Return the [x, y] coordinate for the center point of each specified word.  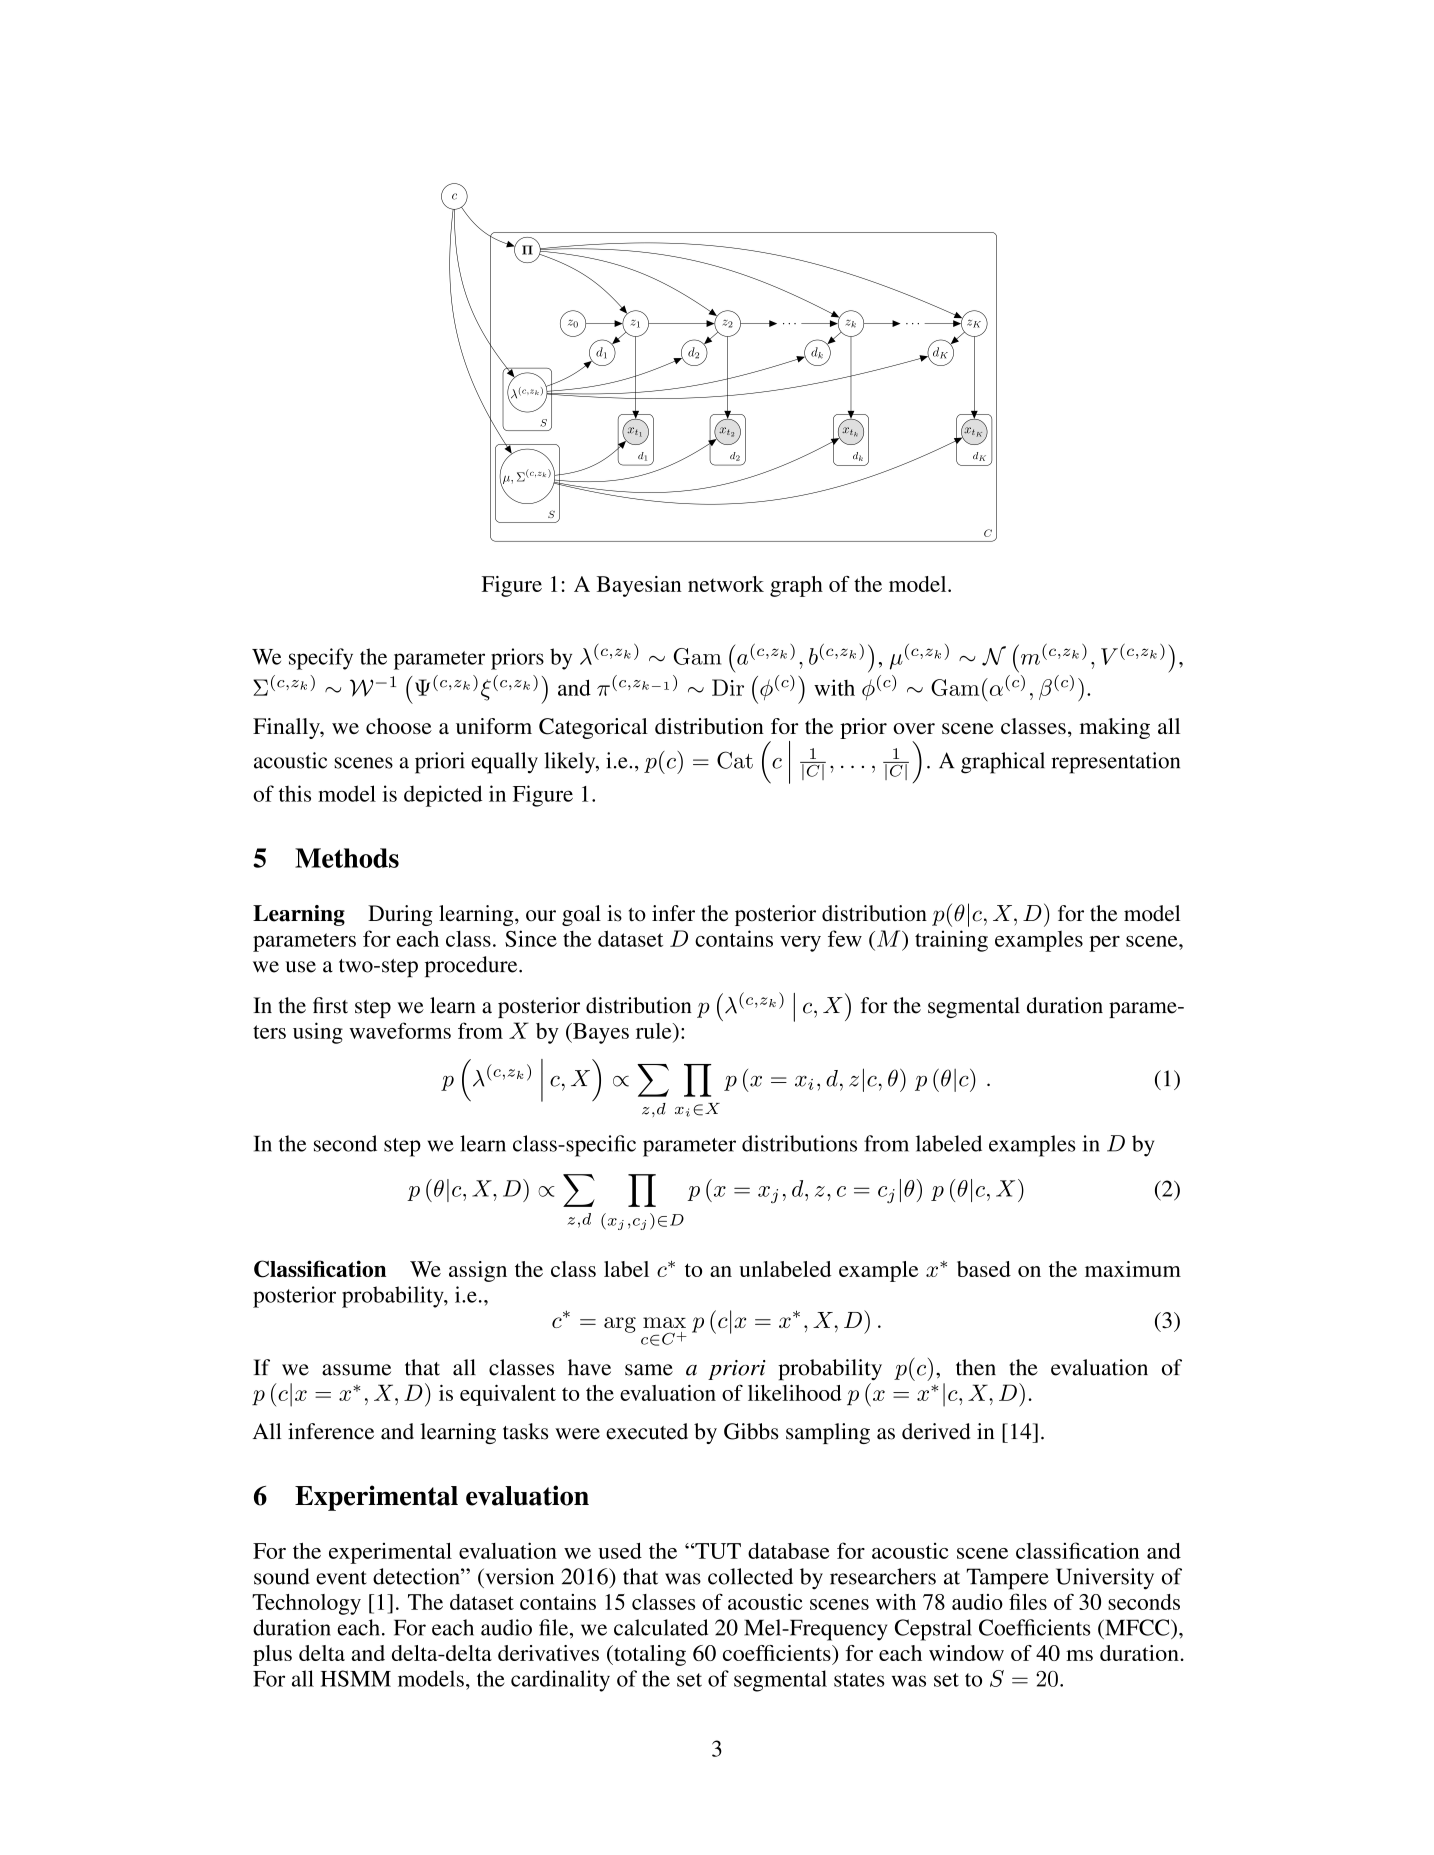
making [1115, 728]
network [726, 584]
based [984, 1269]
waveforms [400, 1030]
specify [321, 659]
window [966, 1653]
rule [655, 1031]
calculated [661, 1627]
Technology [306, 1604]
